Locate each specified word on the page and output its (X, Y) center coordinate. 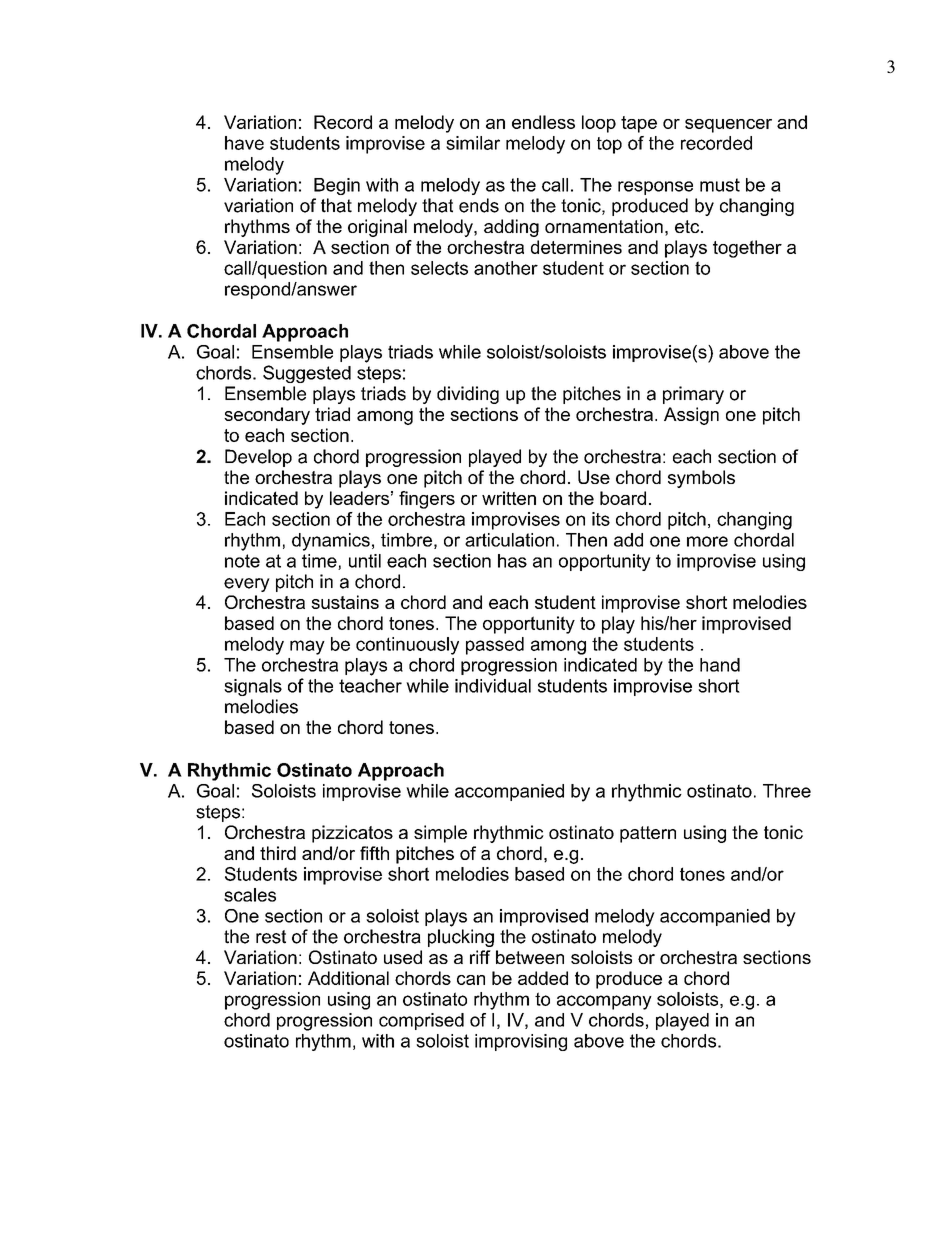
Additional (348, 978)
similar (473, 143)
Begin (337, 186)
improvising (521, 1042)
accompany (604, 1002)
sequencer (728, 126)
